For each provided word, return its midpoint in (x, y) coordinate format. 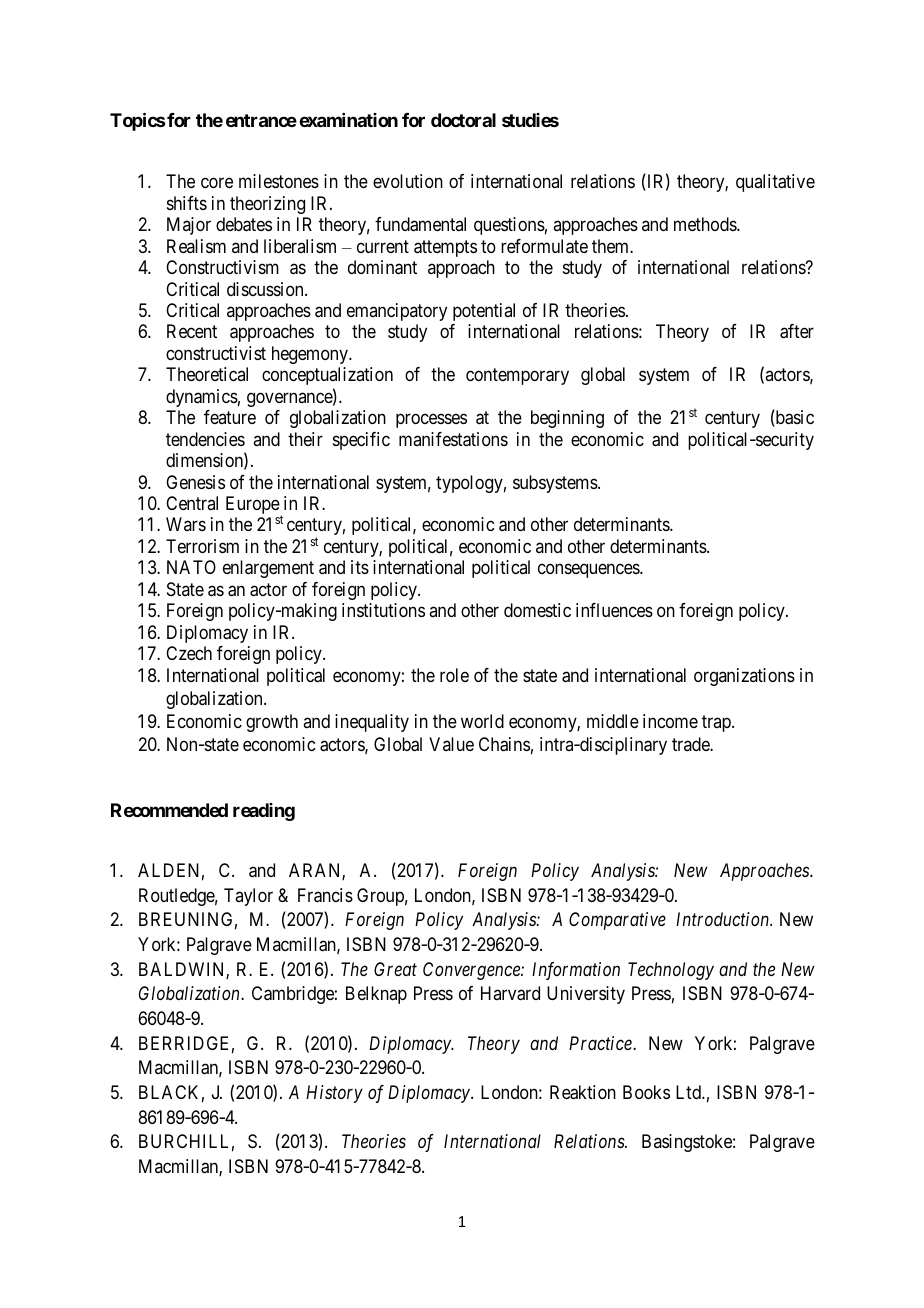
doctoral (463, 120)
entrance (261, 120)
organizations (744, 677)
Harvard (510, 993)
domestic (537, 610)
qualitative (775, 183)
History (334, 1094)
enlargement (268, 569)
